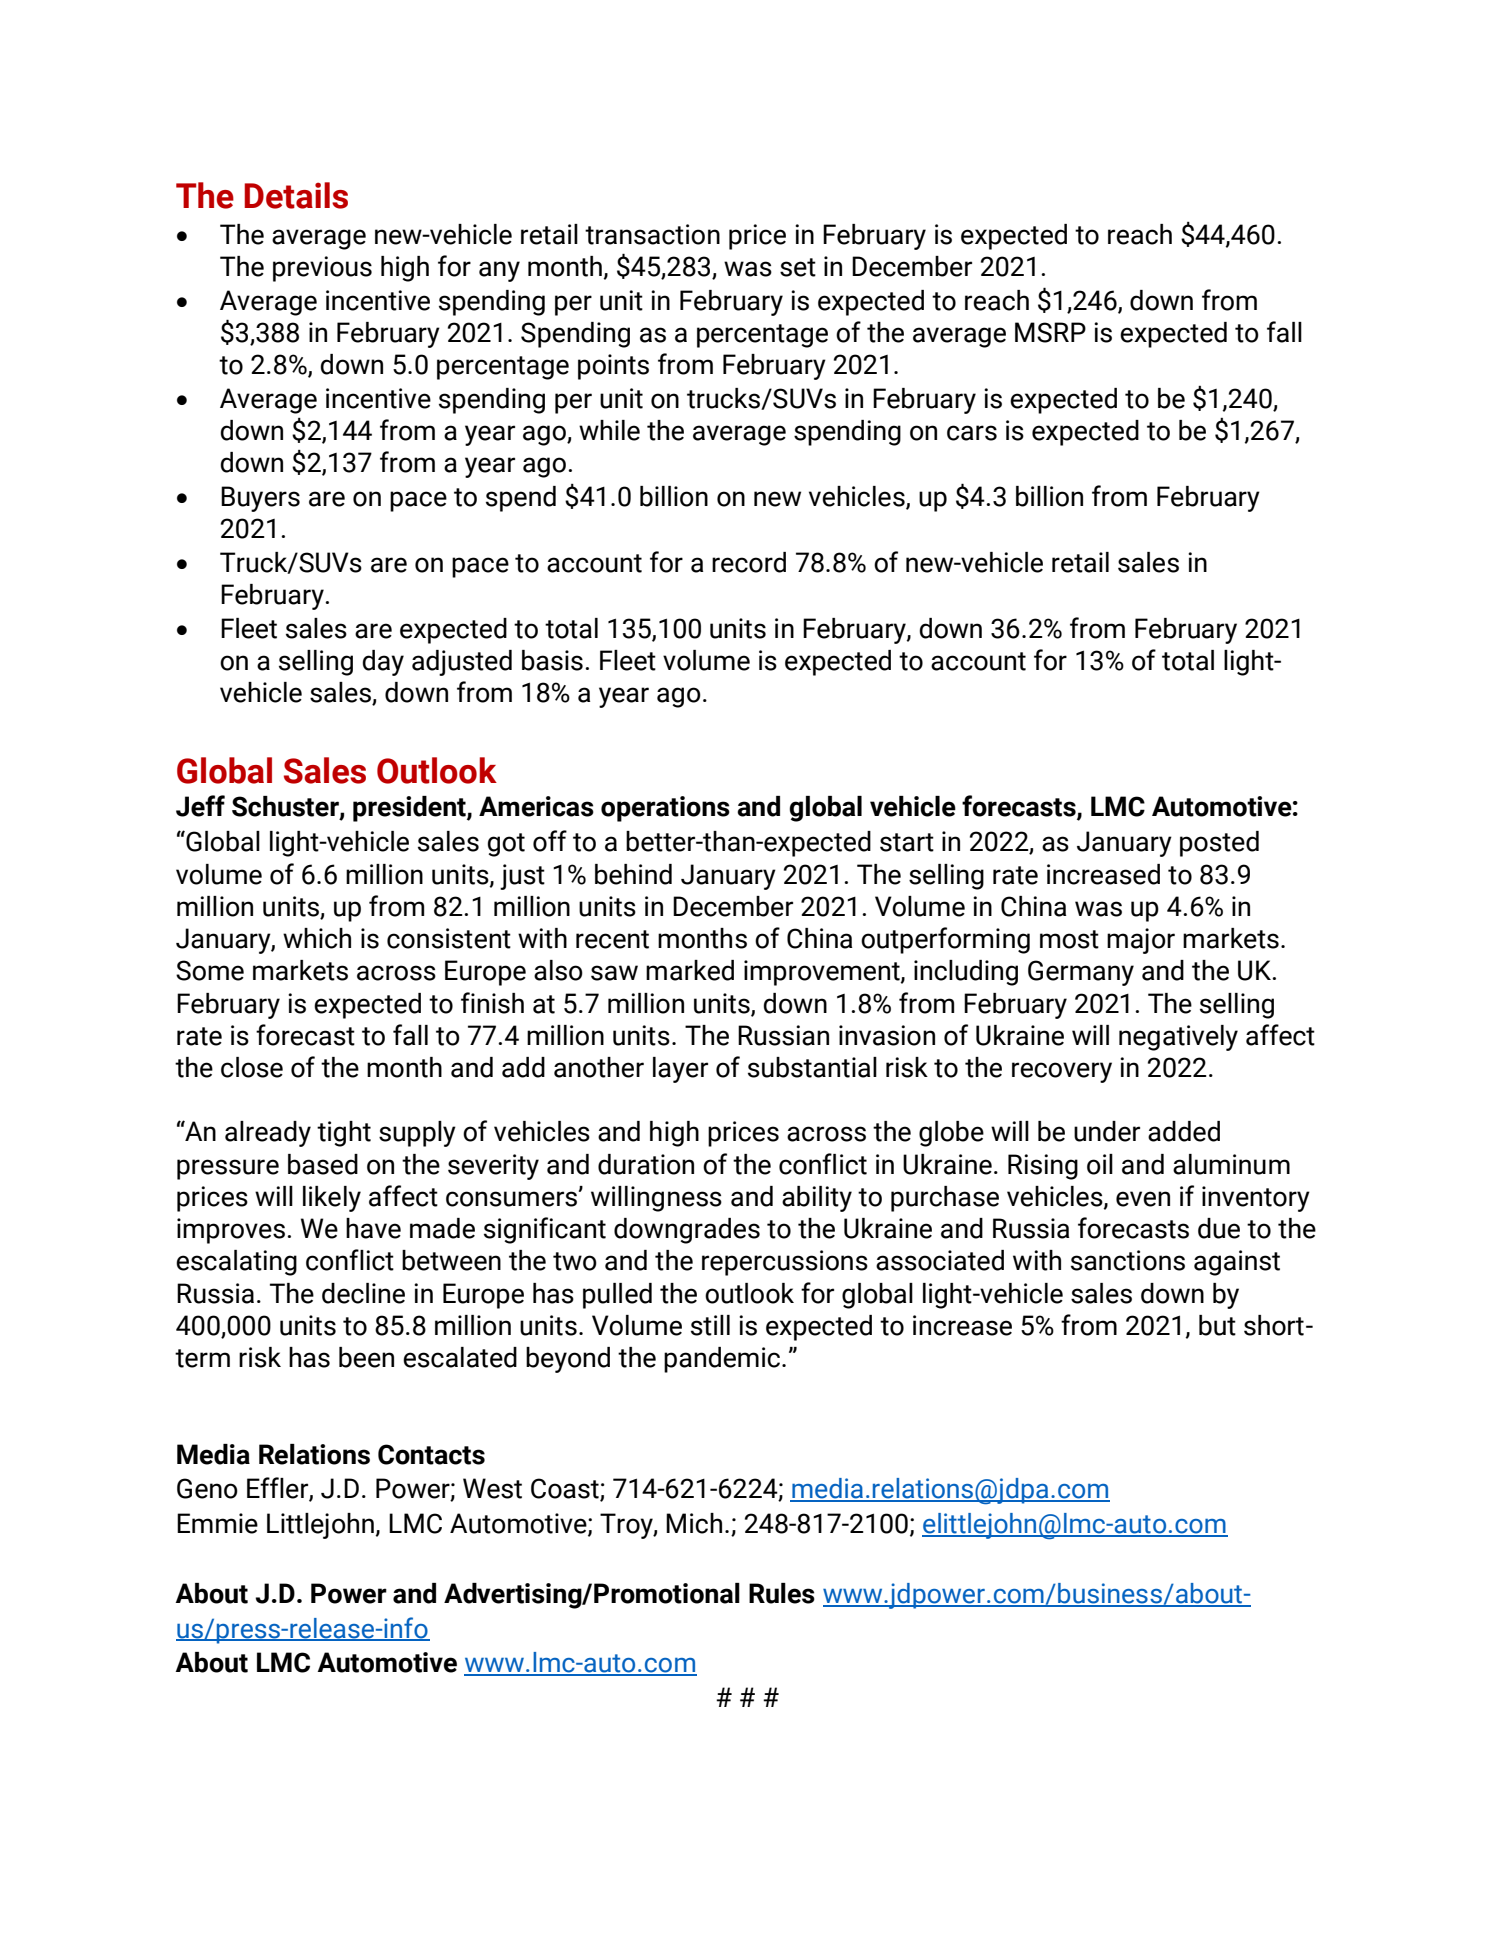 This screenshot has width=1494, height=1933. Describe the element at coordinates (322, 269) in the screenshot. I see `previous` at that location.
